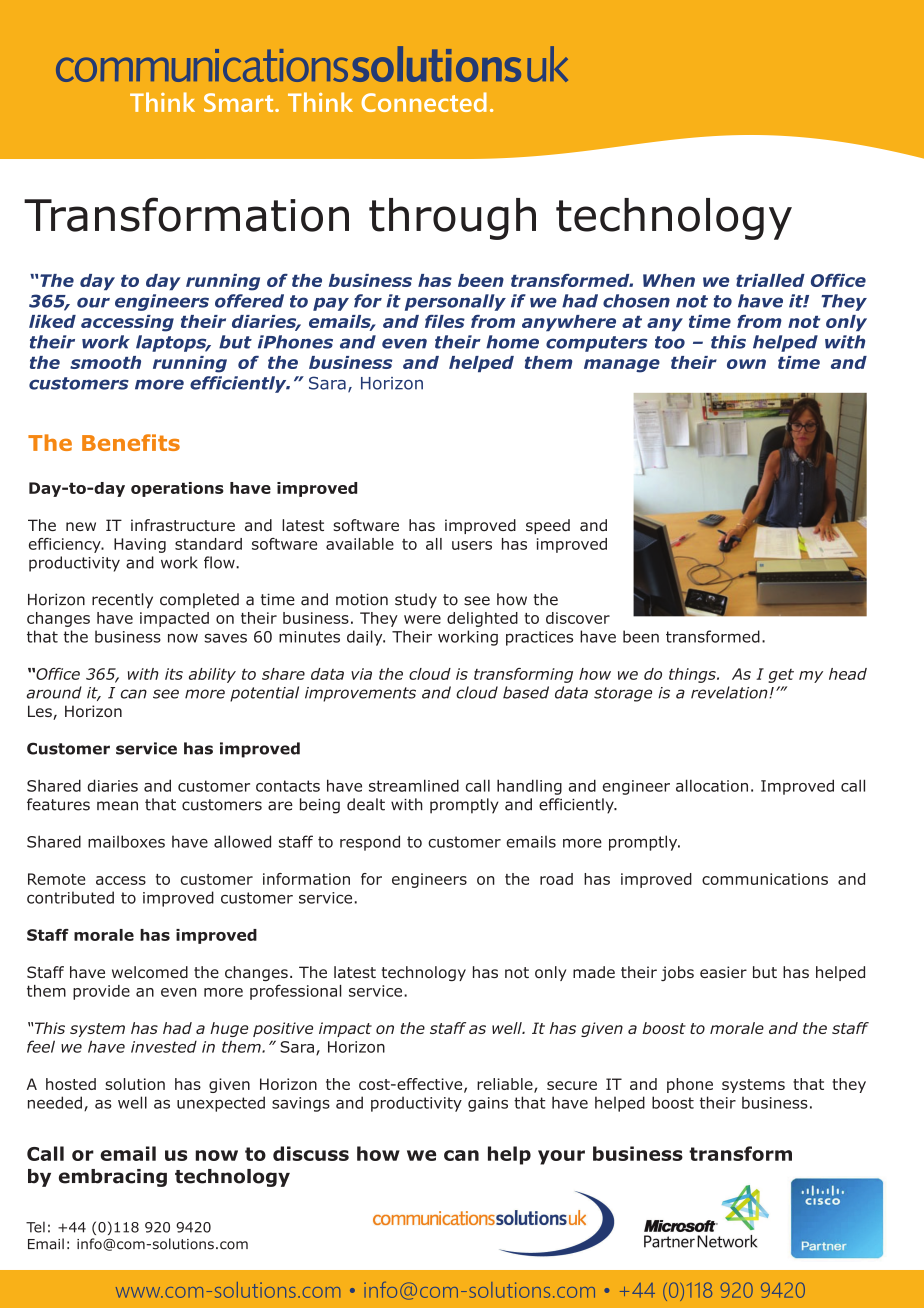 This screenshot has width=924, height=1308. What do you see at coordinates (472, 545) in the screenshot?
I see `users` at bounding box center [472, 545].
